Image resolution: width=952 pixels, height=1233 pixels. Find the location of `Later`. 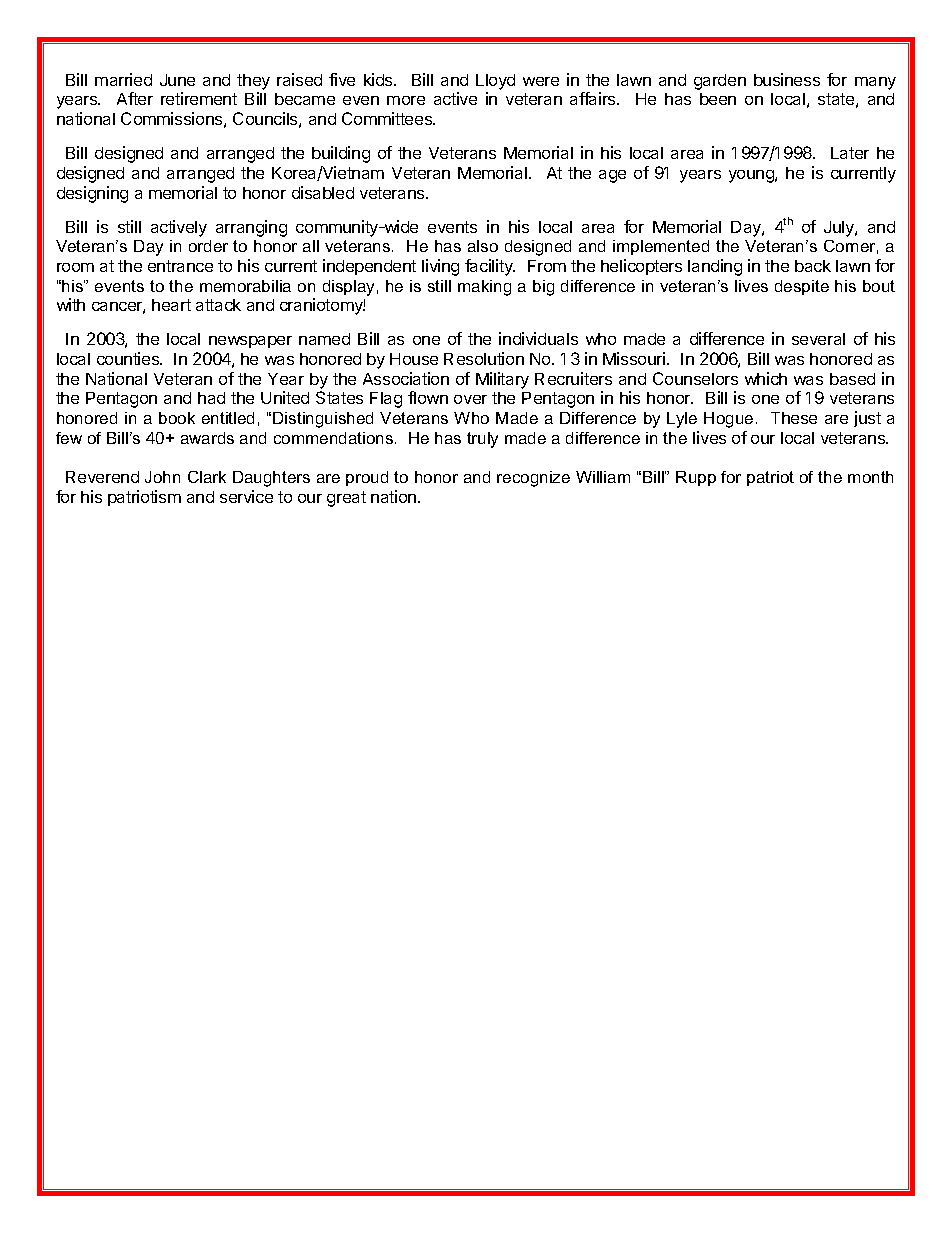

Later is located at coordinates (850, 153).
